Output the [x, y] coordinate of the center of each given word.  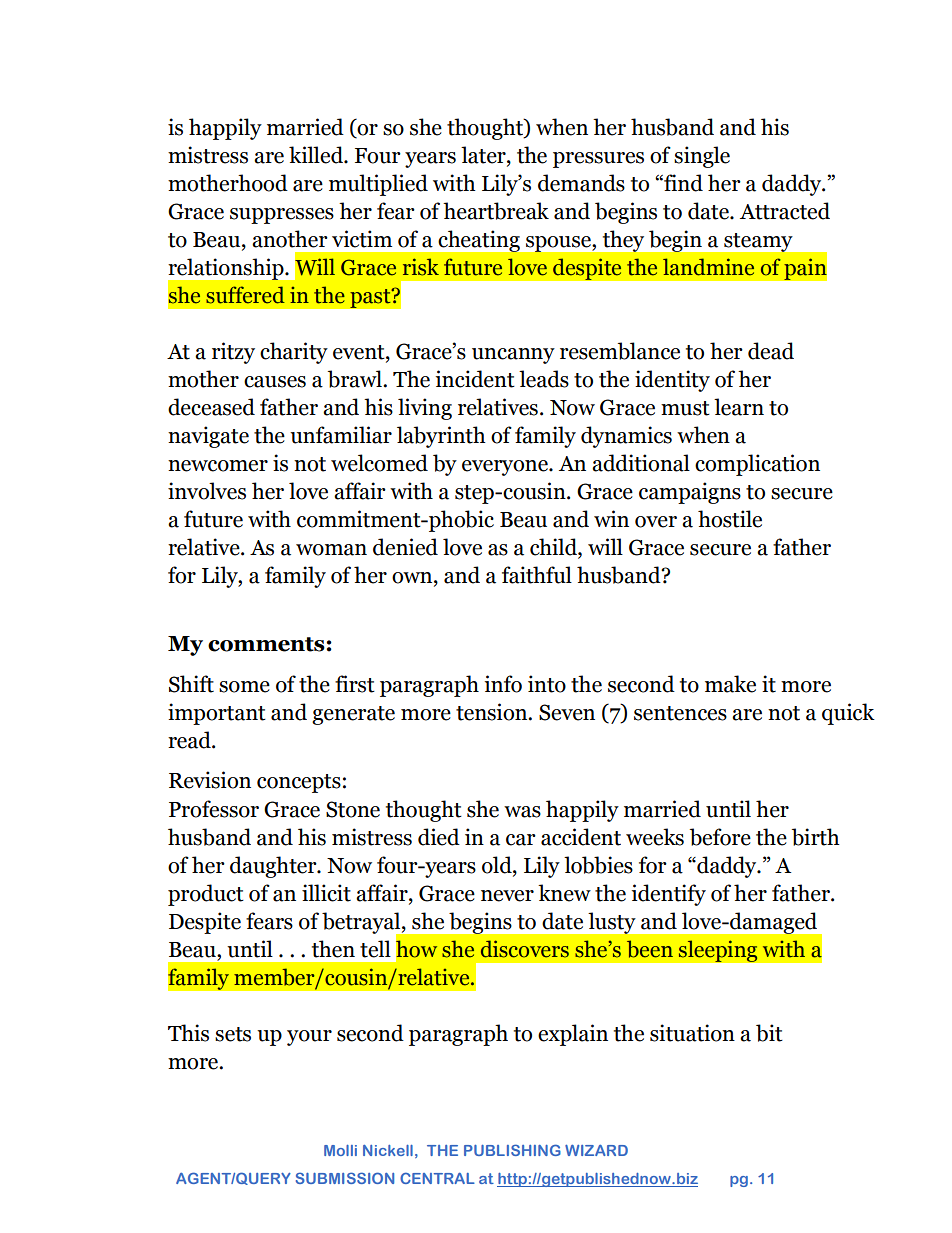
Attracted [785, 211]
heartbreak [496, 211]
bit [769, 1033]
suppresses [282, 216]
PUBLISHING [512, 1150]
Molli [340, 1150]
